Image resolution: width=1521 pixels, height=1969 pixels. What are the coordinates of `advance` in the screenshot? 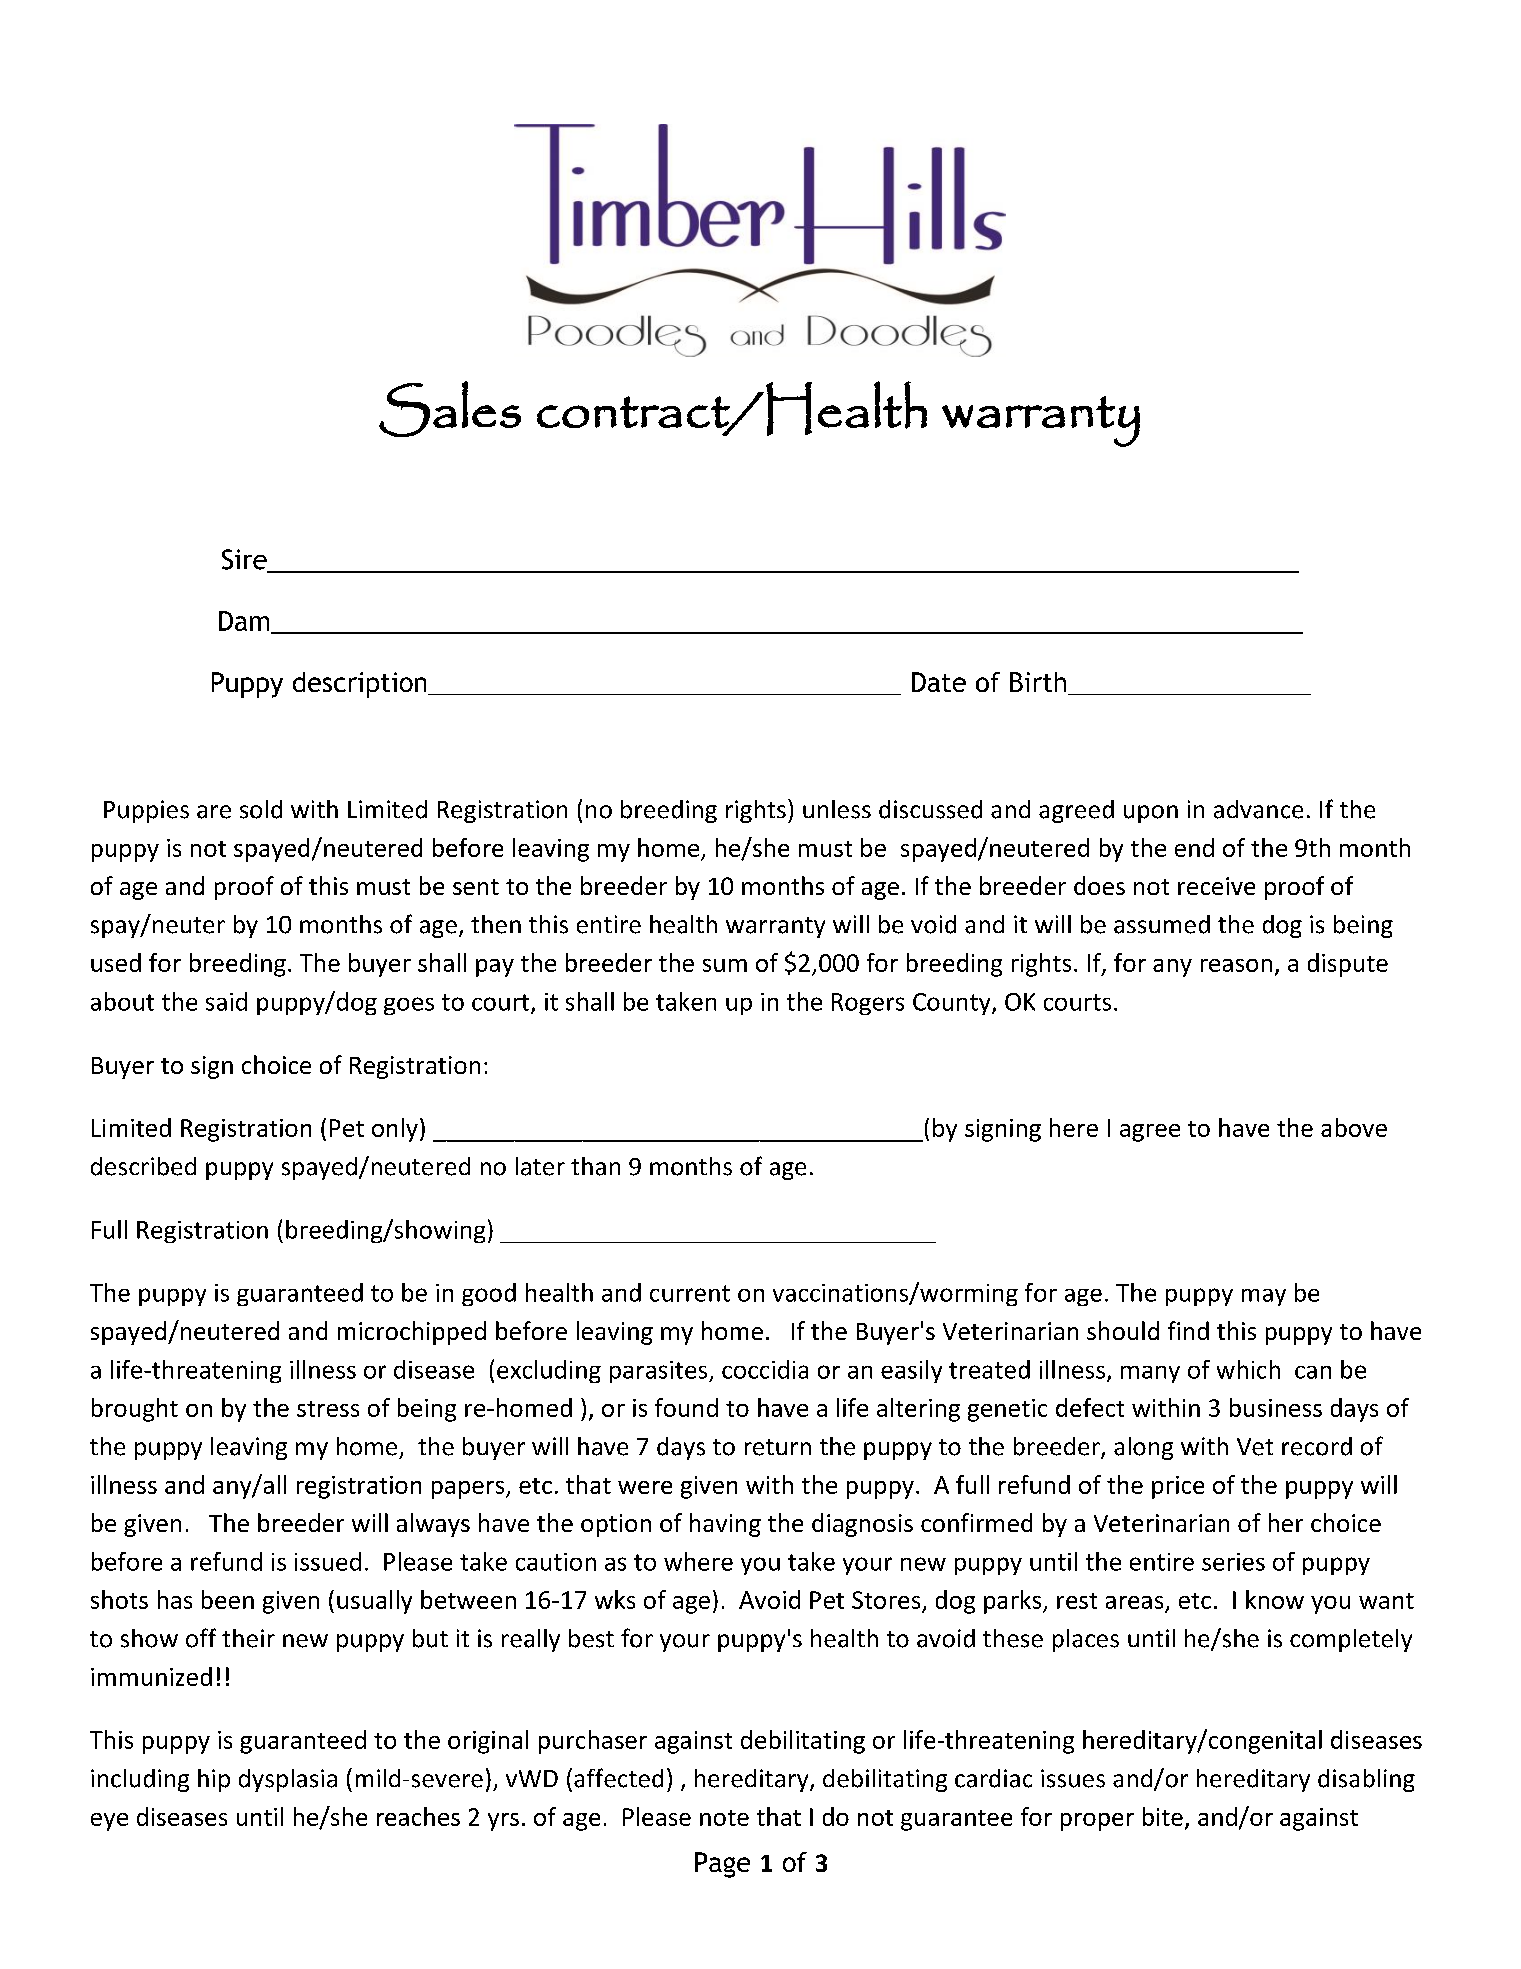 It's located at (1258, 809).
